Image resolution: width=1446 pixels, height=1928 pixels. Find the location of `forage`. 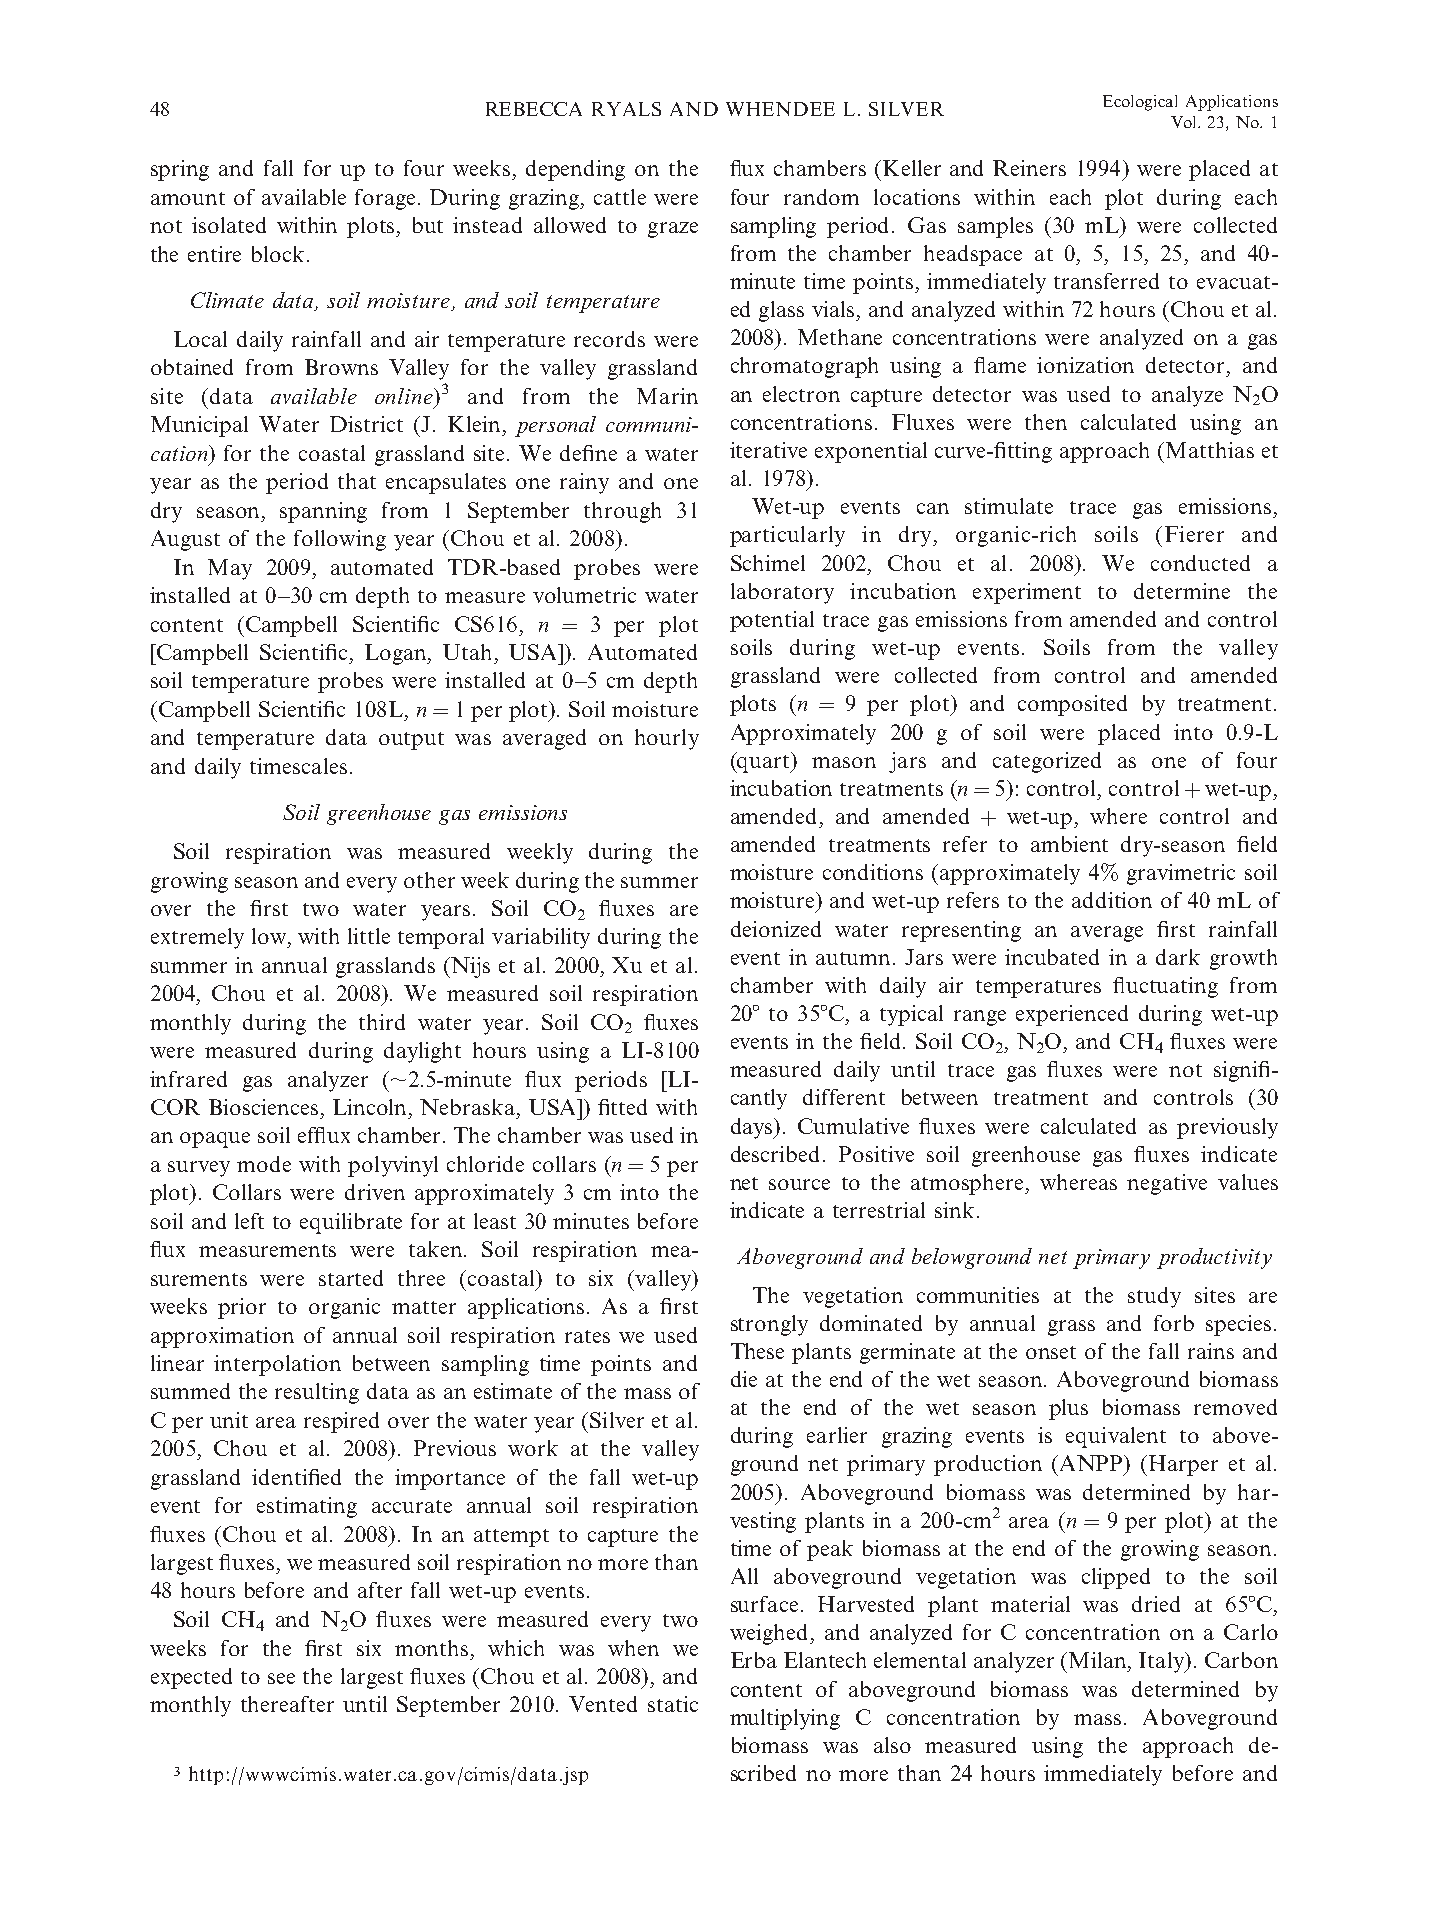

forage is located at coordinates (387, 199).
